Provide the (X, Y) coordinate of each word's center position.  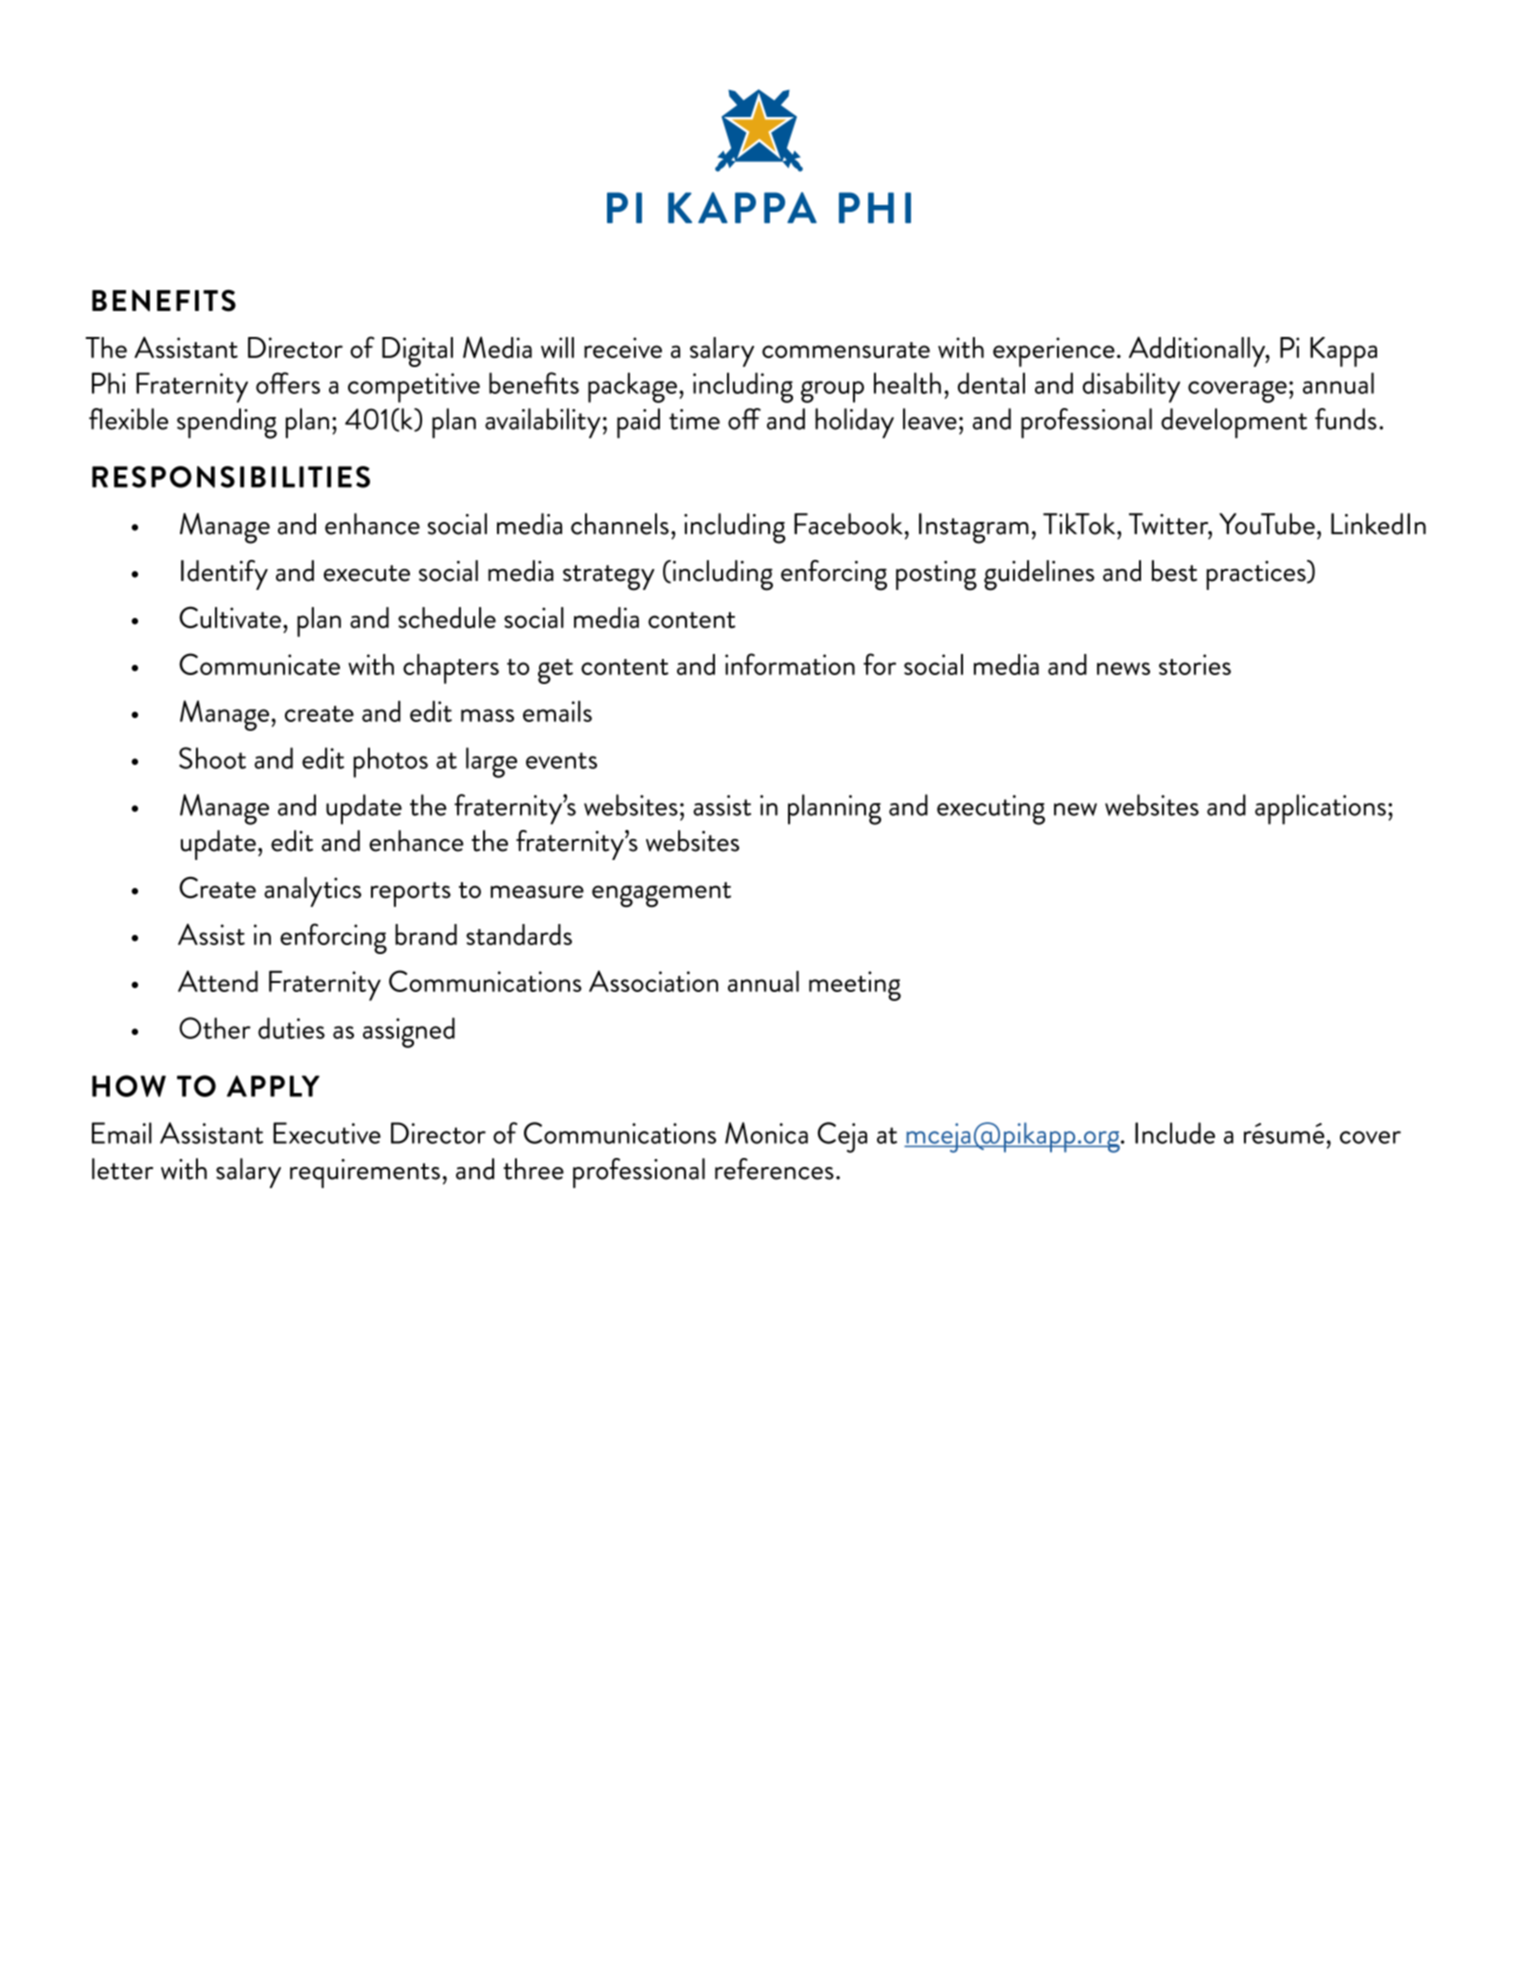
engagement (661, 894)
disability (1131, 387)
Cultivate (230, 617)
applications (1320, 809)
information (790, 664)
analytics (312, 892)
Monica (766, 1133)
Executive (327, 1133)
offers (288, 383)
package (632, 387)
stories (1195, 664)
